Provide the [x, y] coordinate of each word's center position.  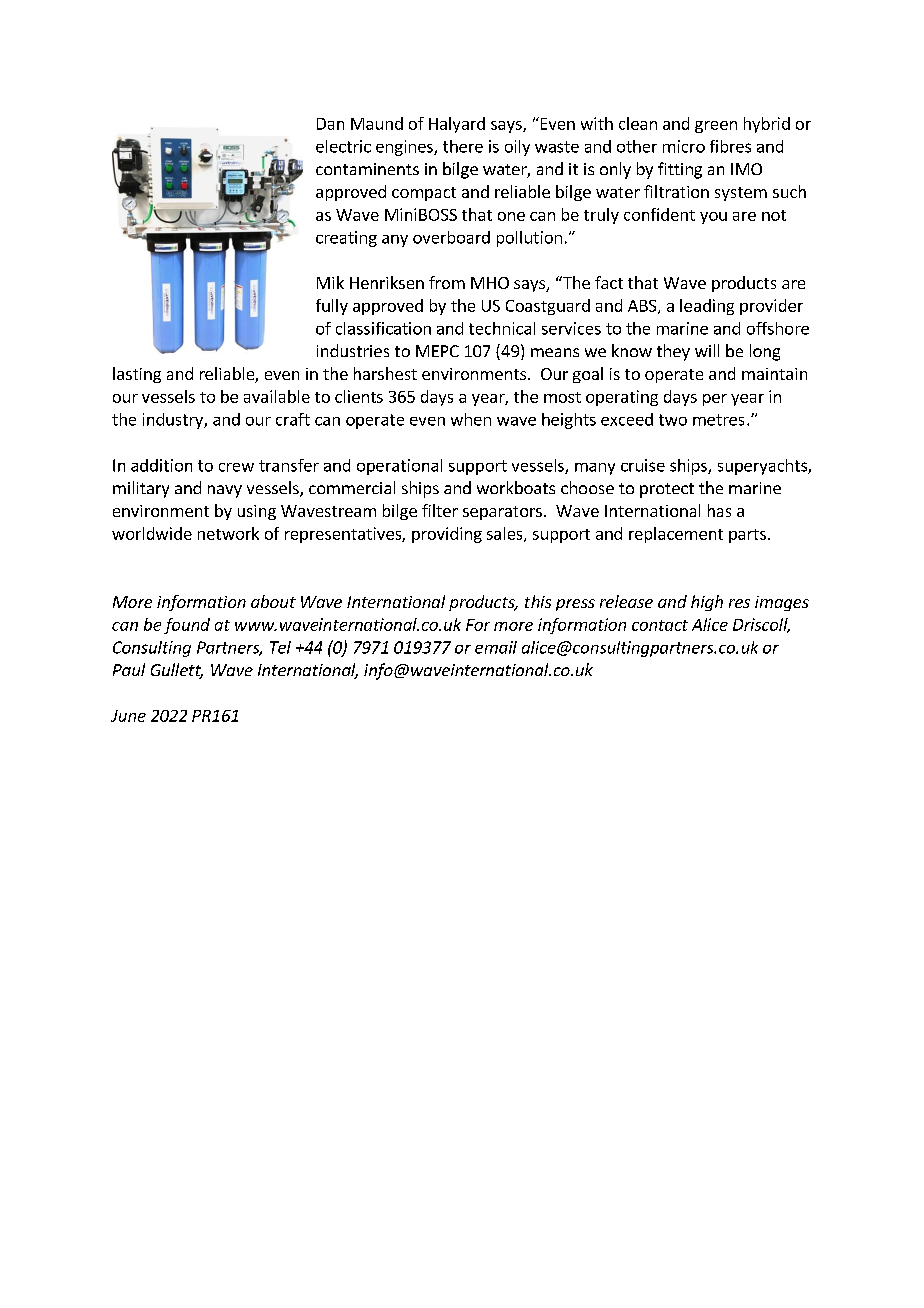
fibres [730, 146]
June [128, 716]
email [496, 647]
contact [660, 625]
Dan [330, 124]
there [463, 146]
